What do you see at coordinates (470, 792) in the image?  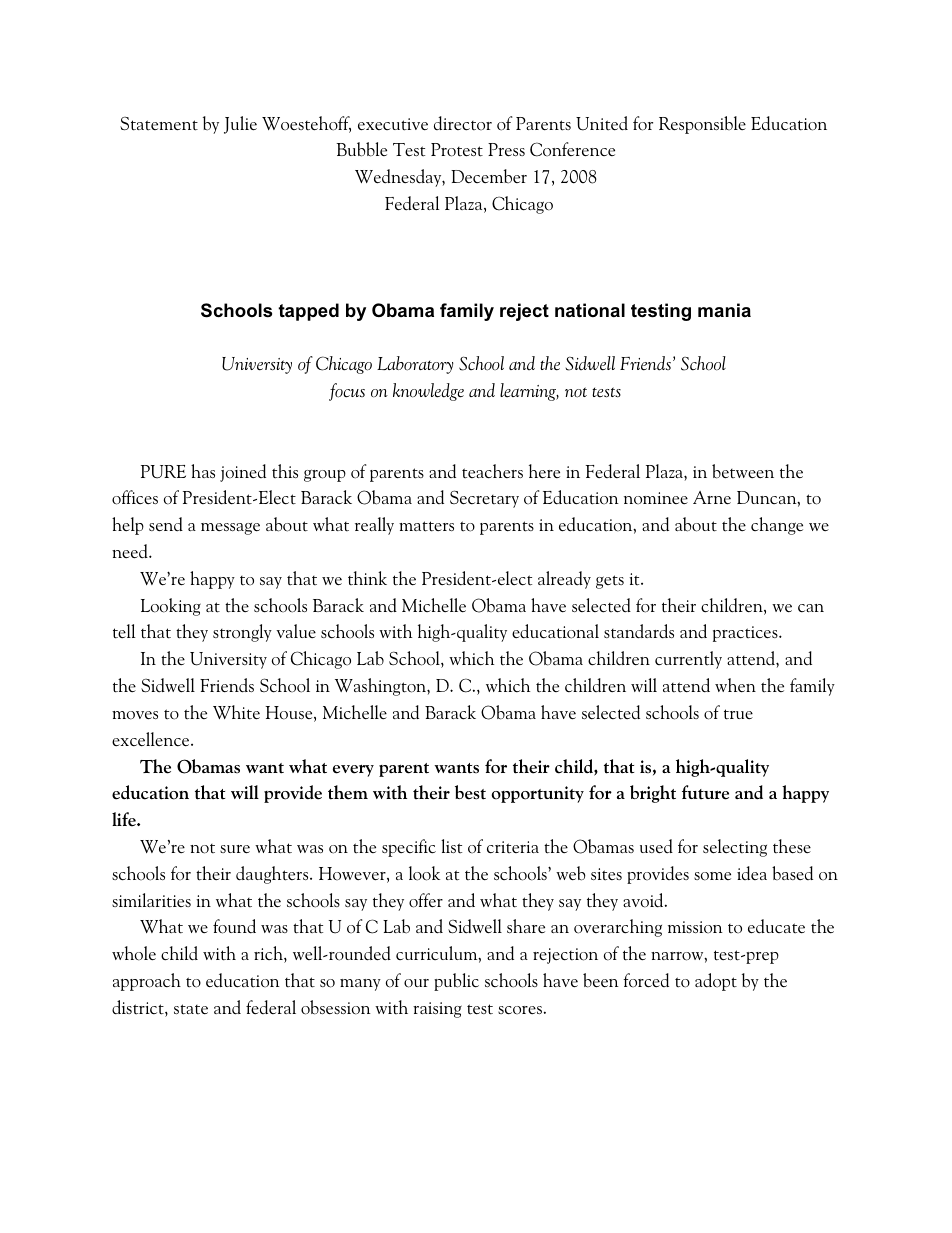 I see `best` at bounding box center [470, 792].
